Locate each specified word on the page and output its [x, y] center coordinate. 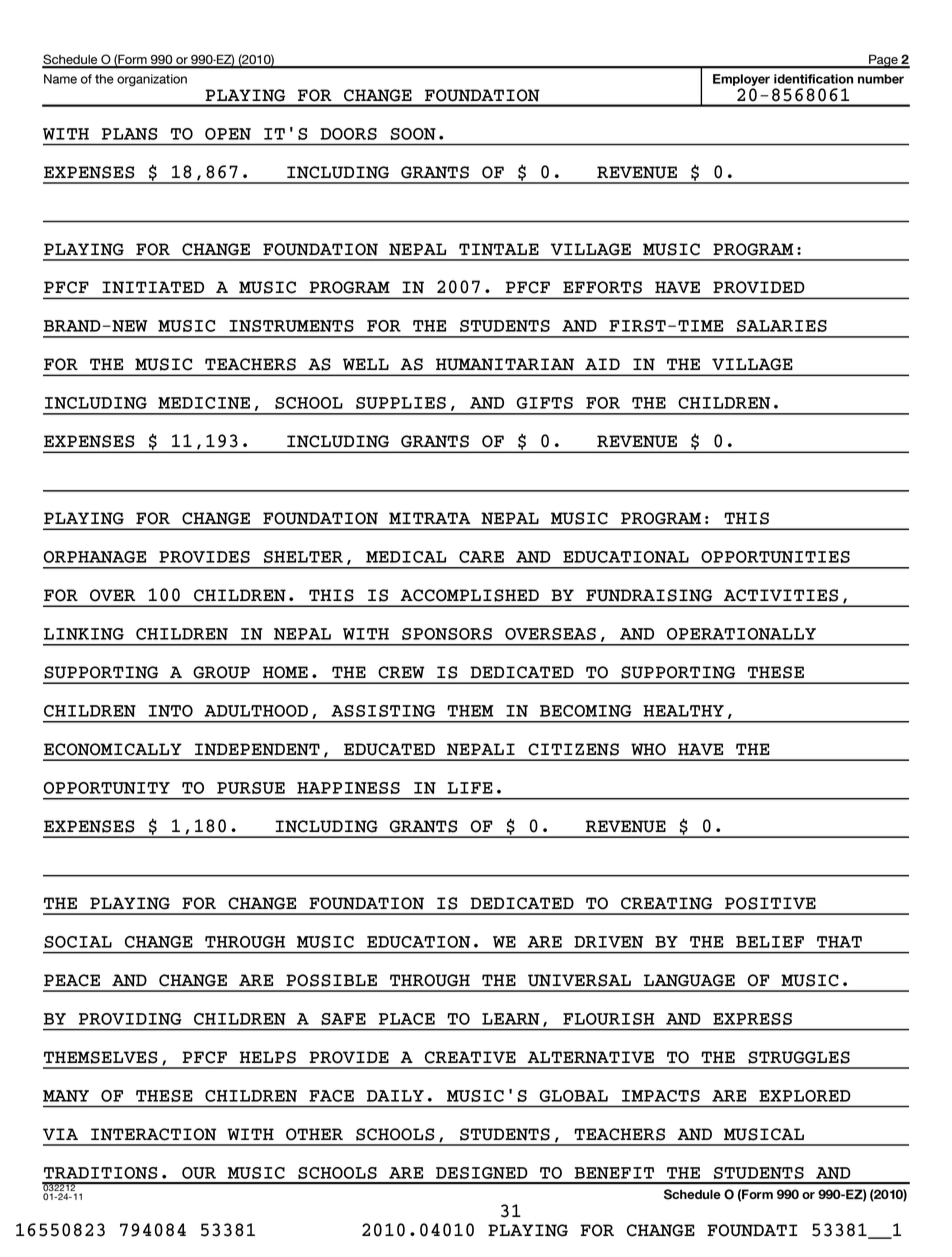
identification [813, 79]
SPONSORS [447, 634]
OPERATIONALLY [741, 634]
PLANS [129, 134]
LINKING [84, 634]
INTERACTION [153, 1134]
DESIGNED [482, 1173]
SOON [413, 134]
